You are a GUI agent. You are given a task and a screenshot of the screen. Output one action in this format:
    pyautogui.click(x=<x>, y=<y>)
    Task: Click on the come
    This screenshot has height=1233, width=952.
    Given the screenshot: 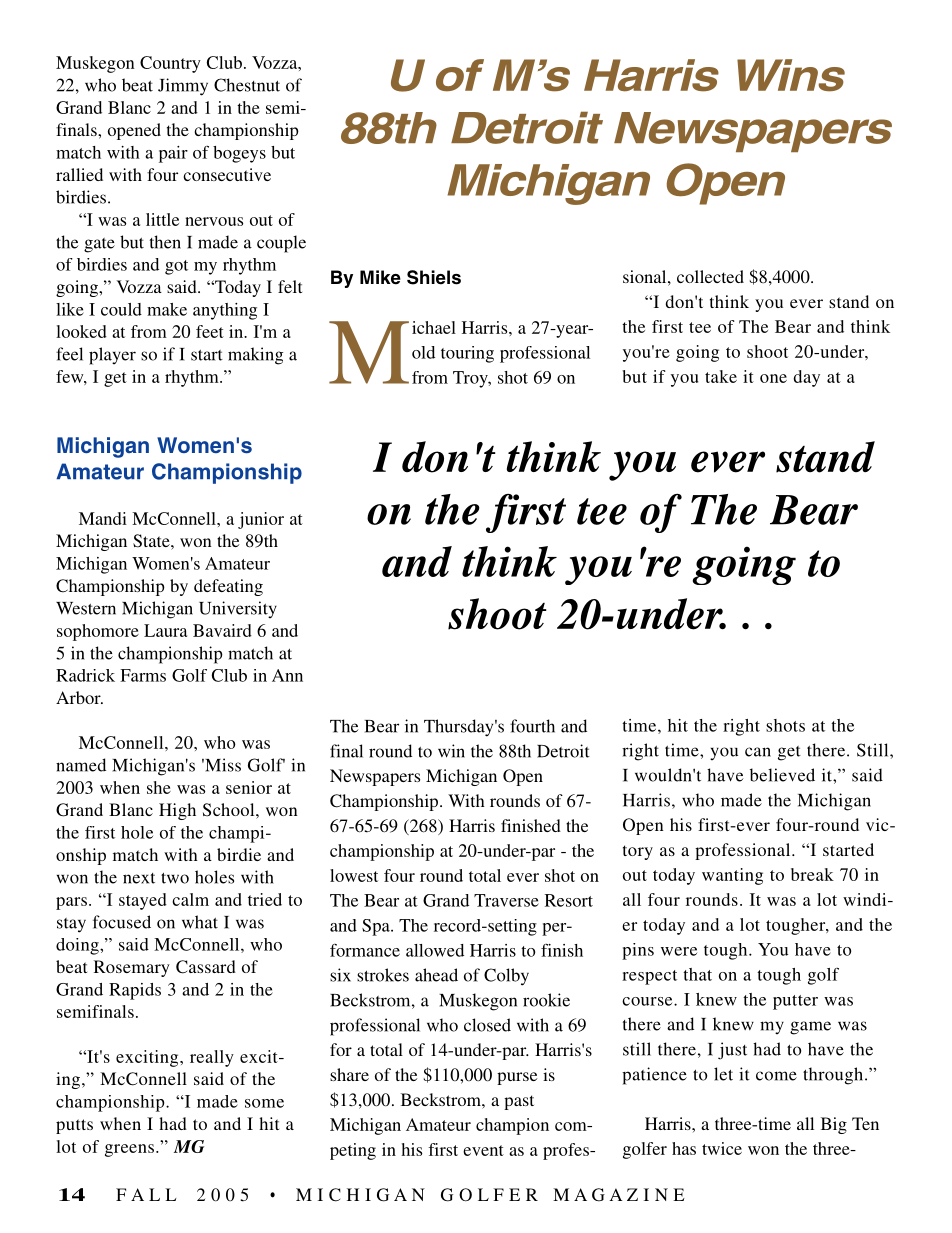 What is the action you would take?
    pyautogui.click(x=776, y=1076)
